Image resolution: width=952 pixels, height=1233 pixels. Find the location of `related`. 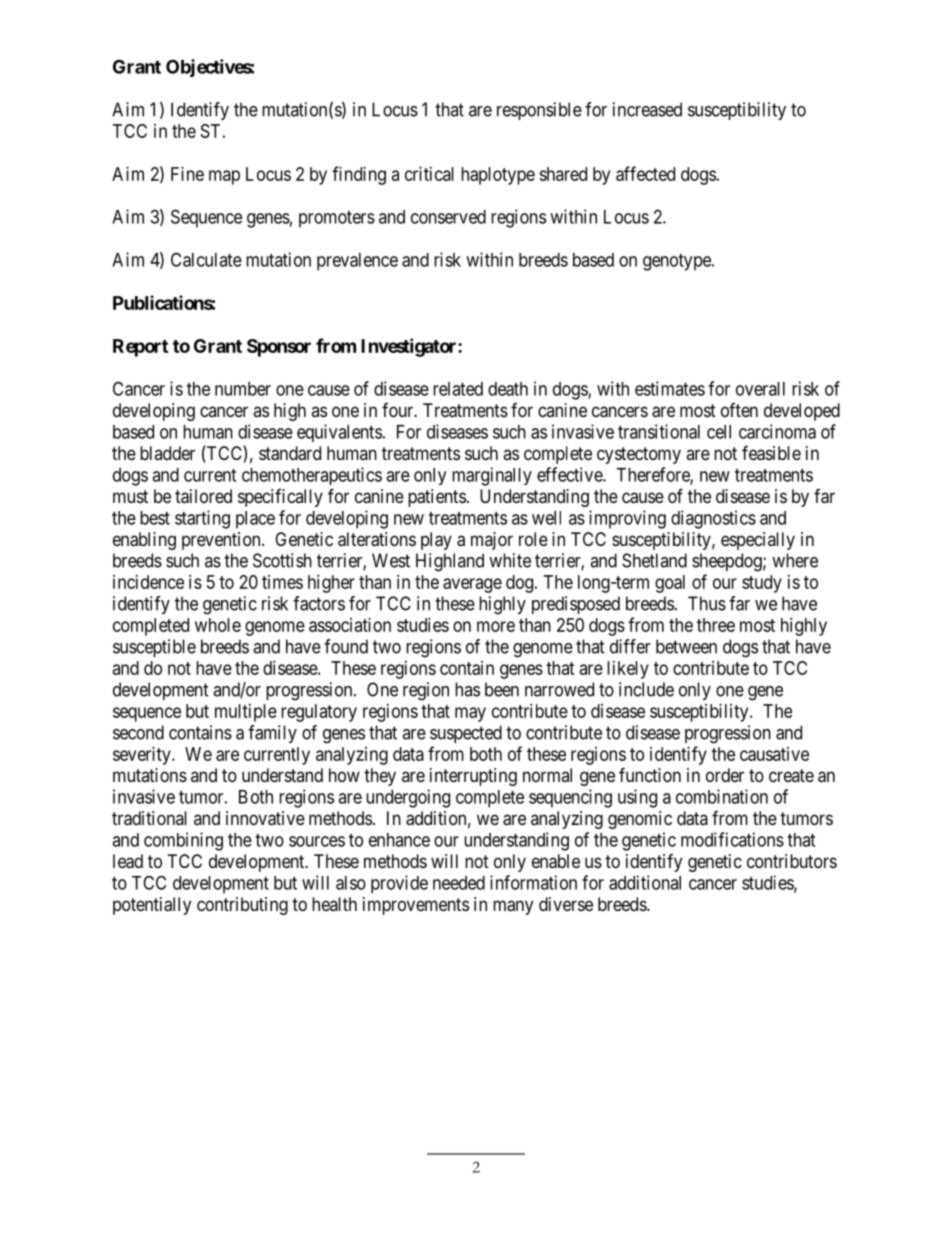

related is located at coordinates (458, 389).
